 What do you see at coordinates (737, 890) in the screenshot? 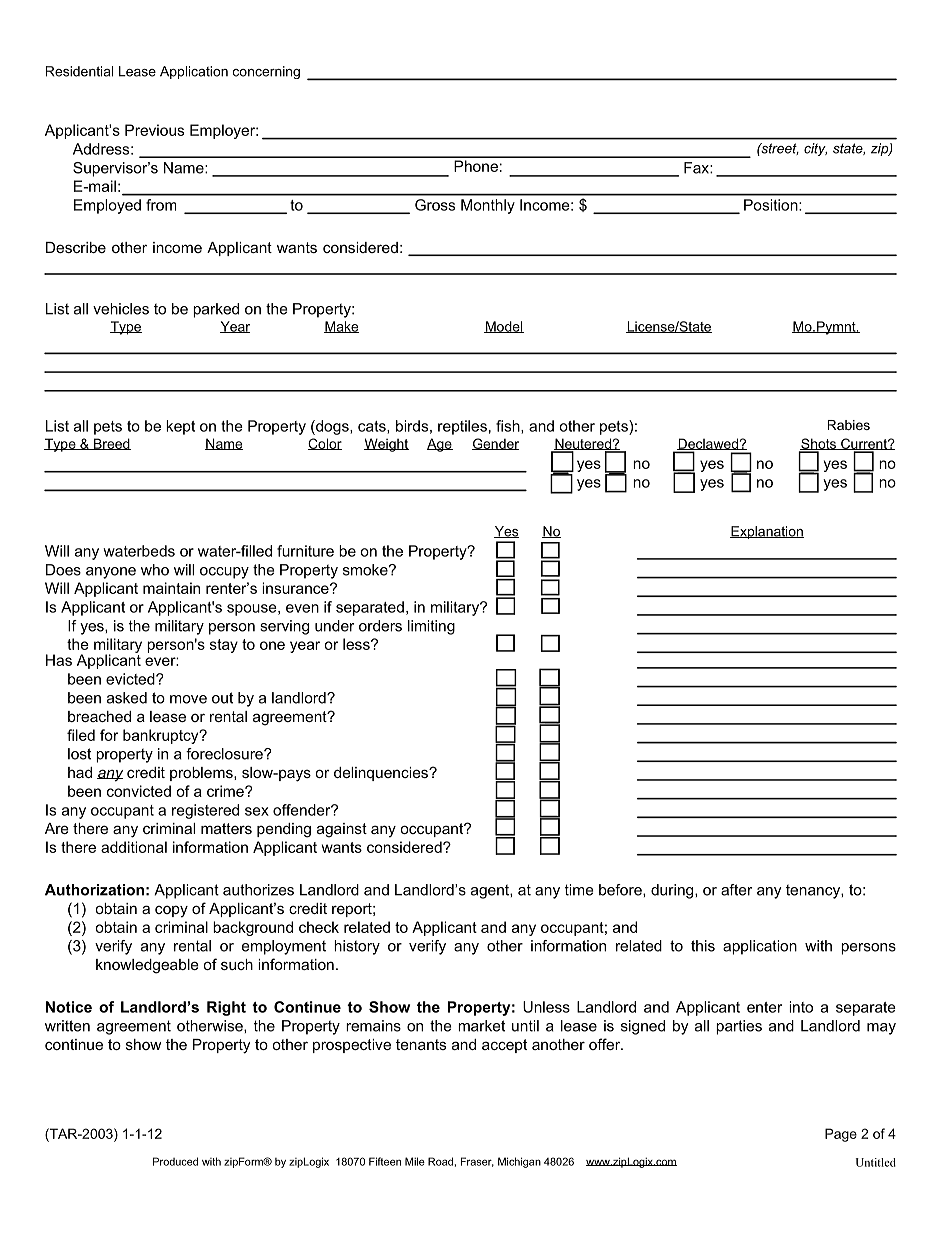
I see `after` at bounding box center [737, 890].
